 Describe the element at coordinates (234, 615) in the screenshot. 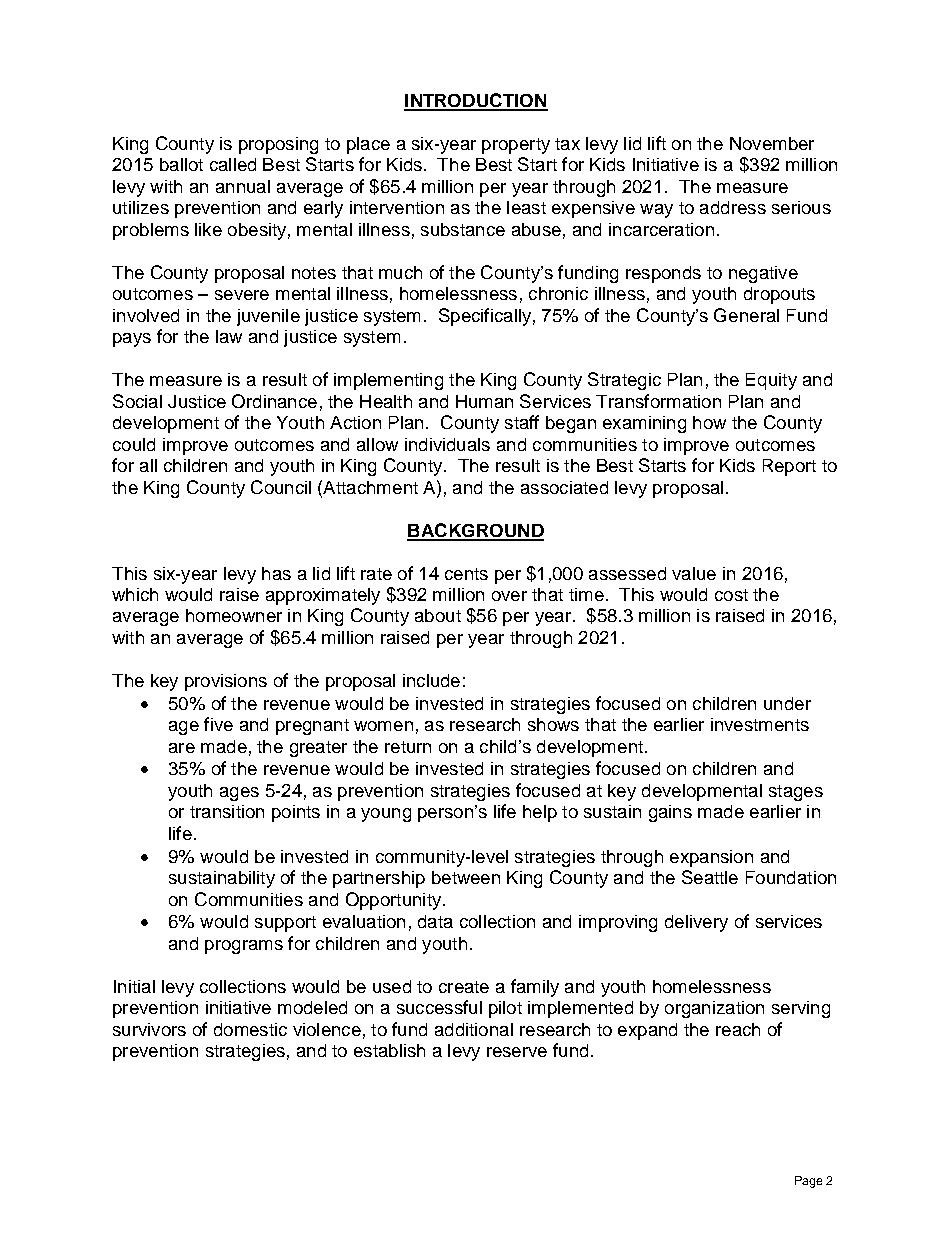

I see `homeowner` at that location.
